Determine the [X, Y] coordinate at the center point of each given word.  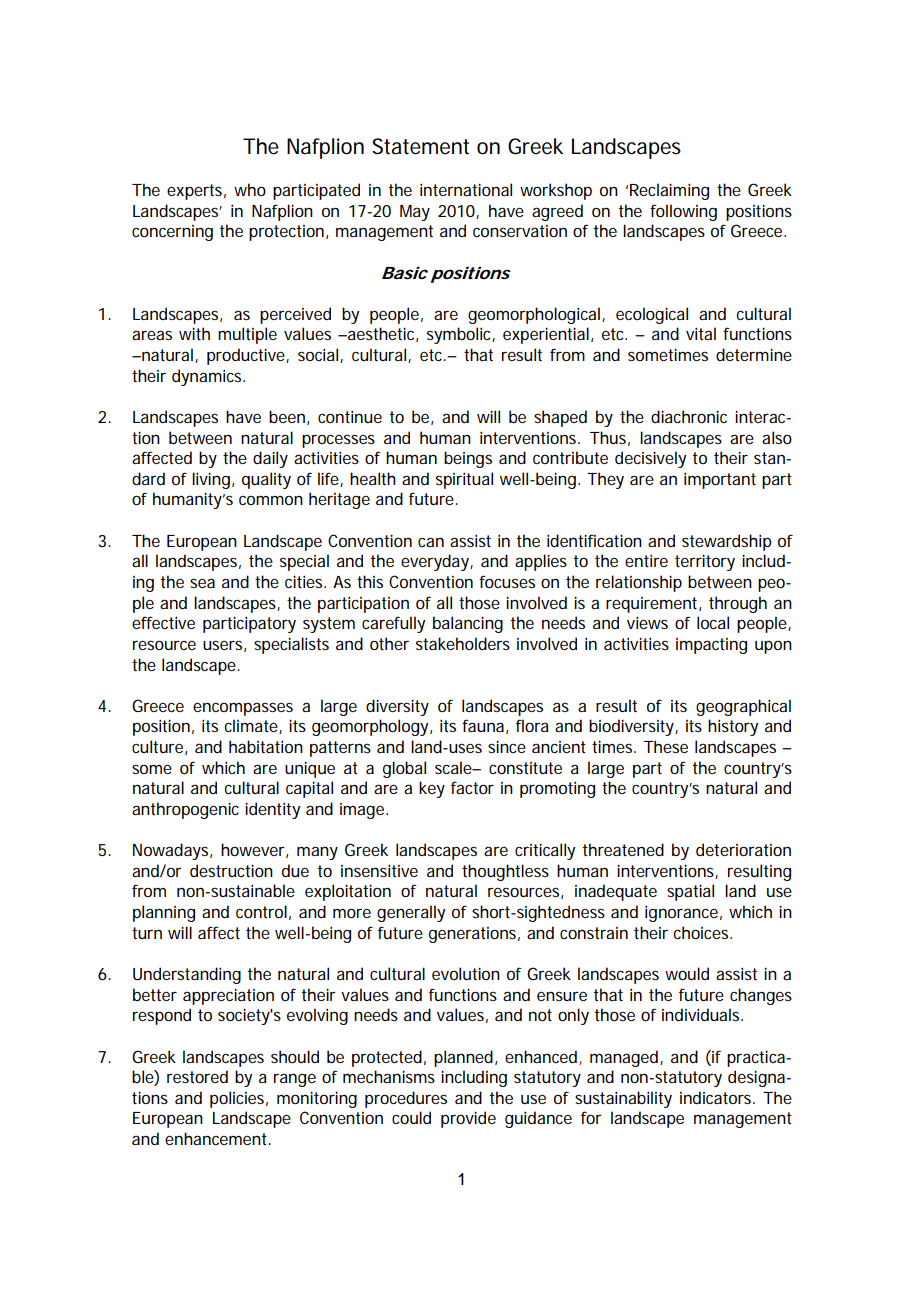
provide [468, 1119]
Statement [420, 146]
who [250, 189]
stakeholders [463, 643]
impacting [711, 646]
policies [237, 1099]
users [222, 645]
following [683, 212]
